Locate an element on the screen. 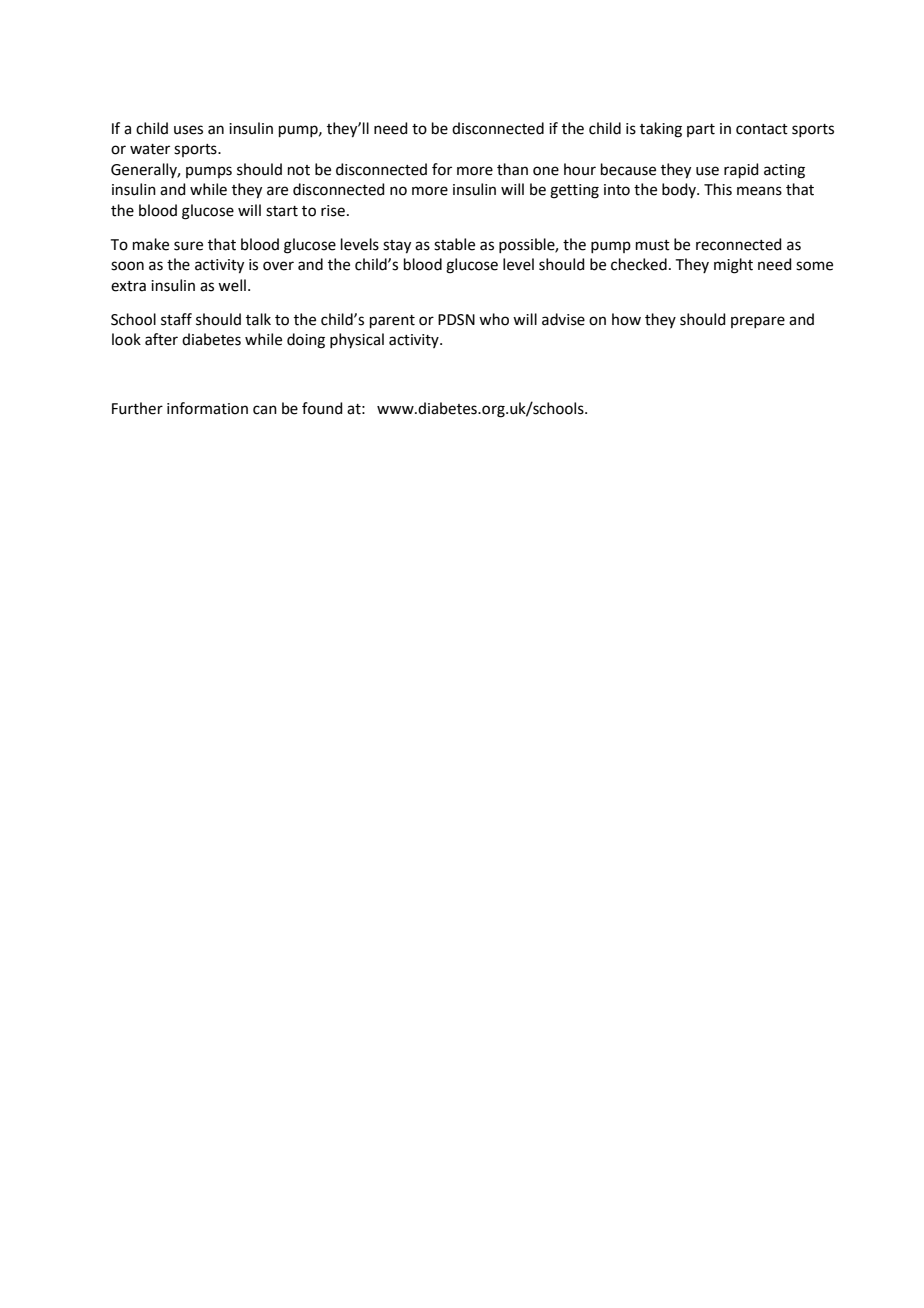 Image resolution: width=924 pixels, height=1308 pixels. getting is located at coordinates (574, 191).
